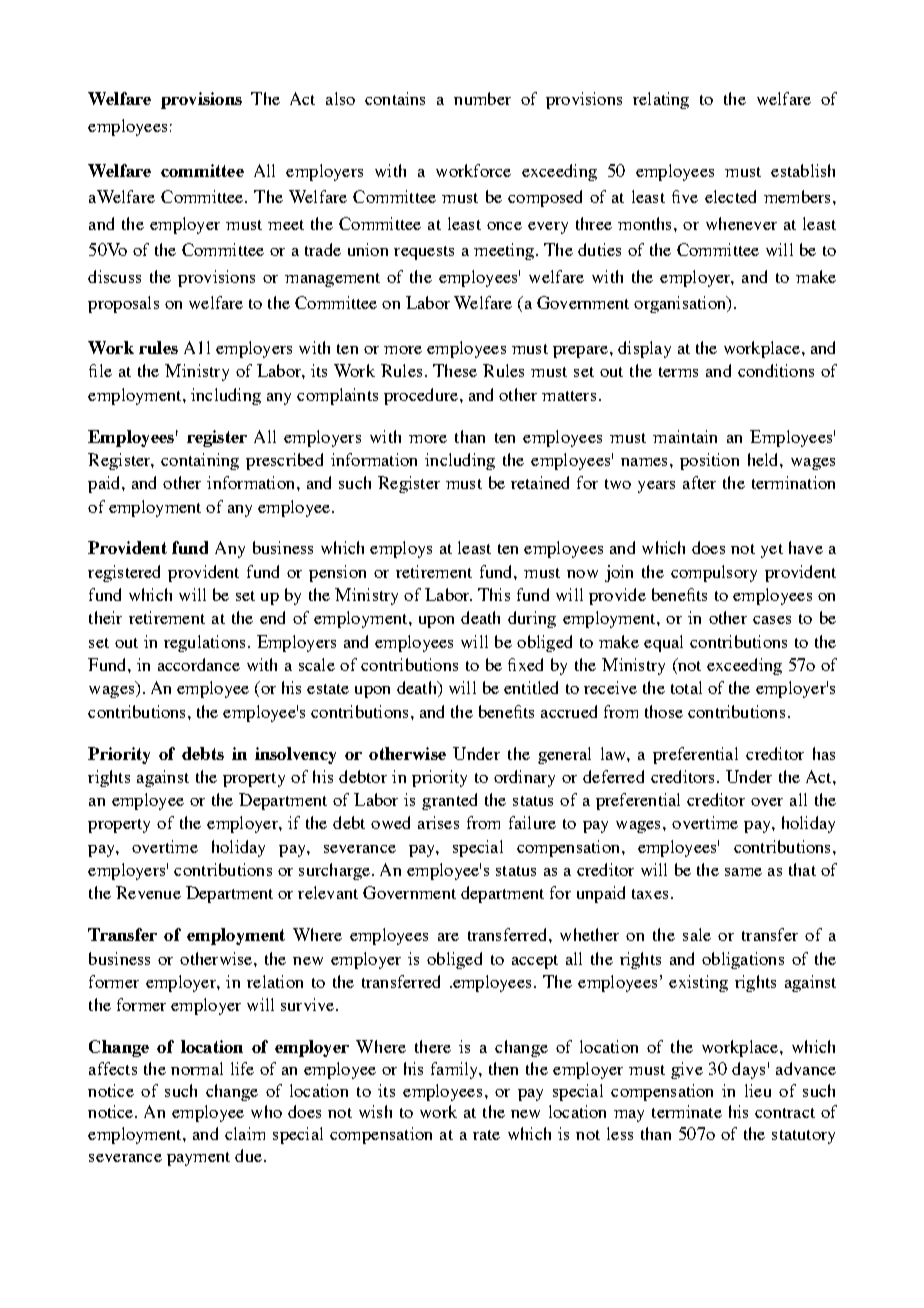 This image has height=1308, width=924. I want to click on payment, so click(198, 1159).
